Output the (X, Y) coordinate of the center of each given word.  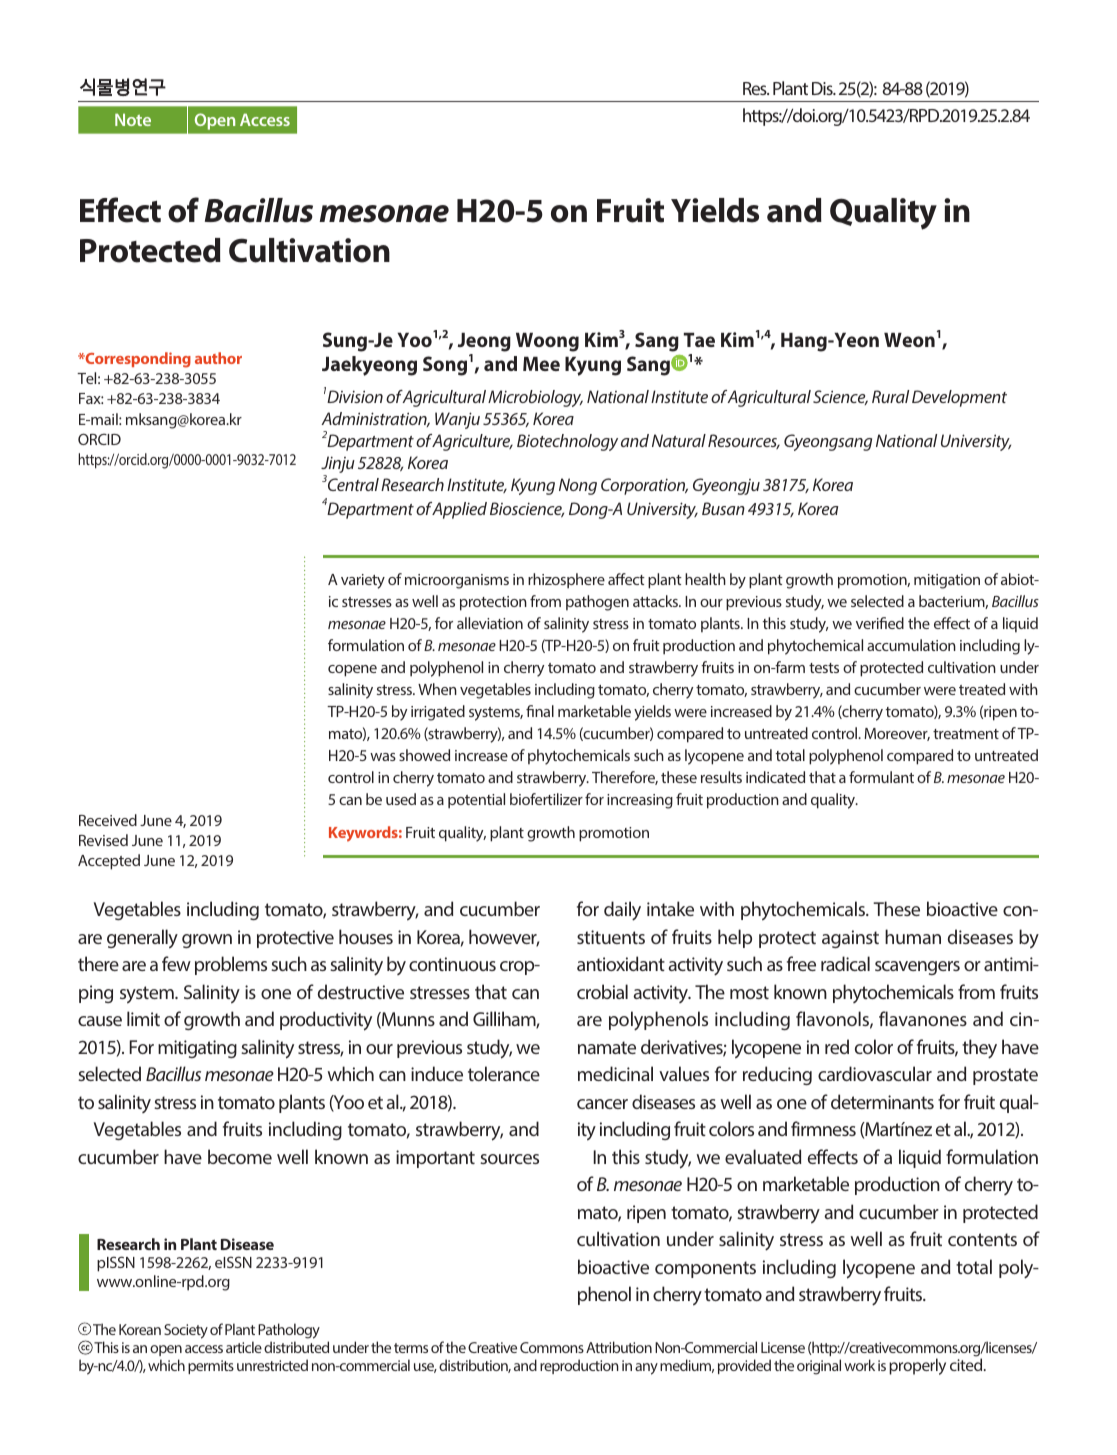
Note (133, 119)
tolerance (504, 1073)
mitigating (197, 1049)
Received (108, 820)
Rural (890, 396)
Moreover (897, 734)
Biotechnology (567, 442)
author (218, 358)
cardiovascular (875, 1073)
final (540, 711)
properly (917, 1366)
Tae (699, 340)
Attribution (619, 1347)
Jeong (484, 344)
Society (186, 1331)
